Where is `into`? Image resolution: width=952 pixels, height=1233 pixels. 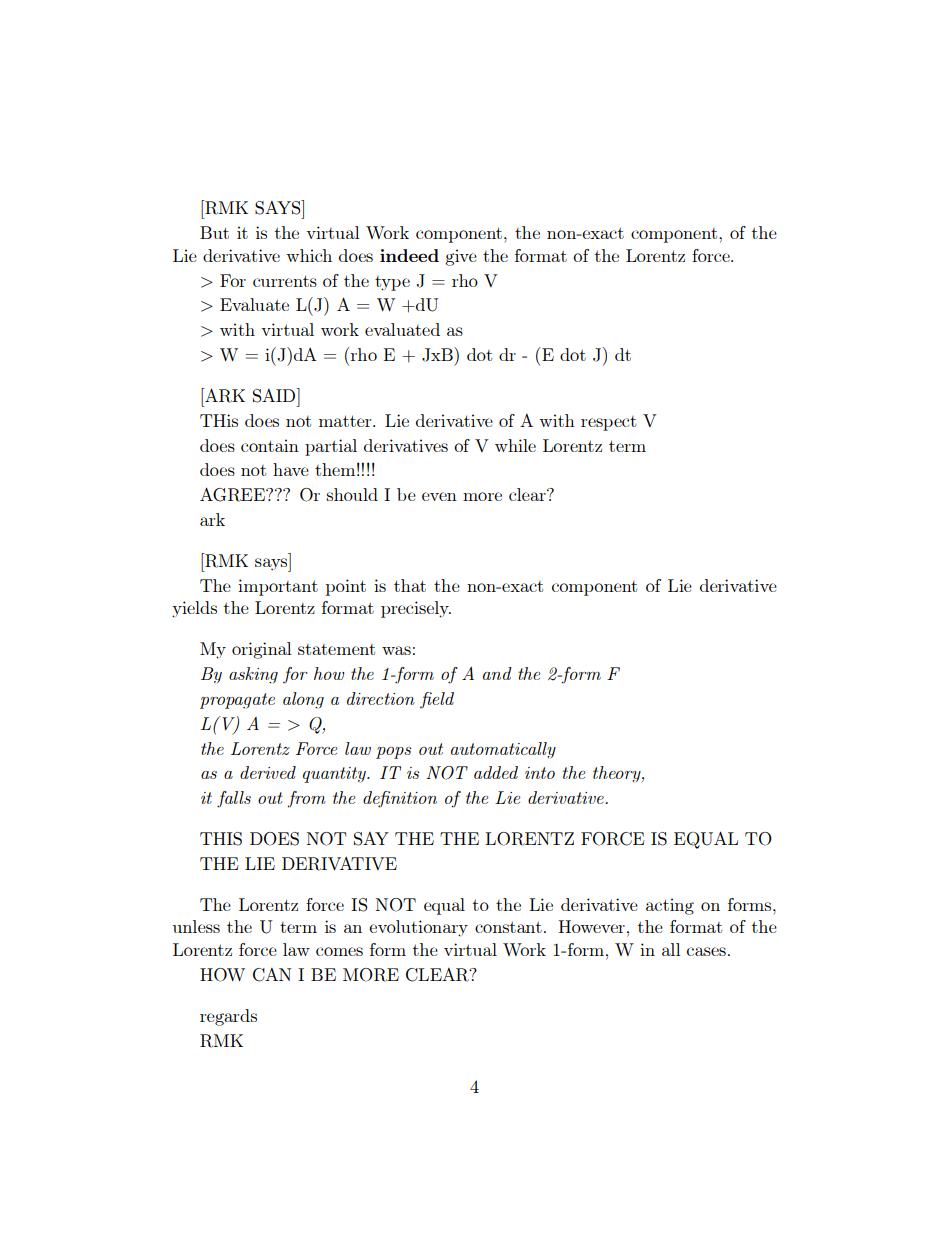 into is located at coordinates (540, 773).
